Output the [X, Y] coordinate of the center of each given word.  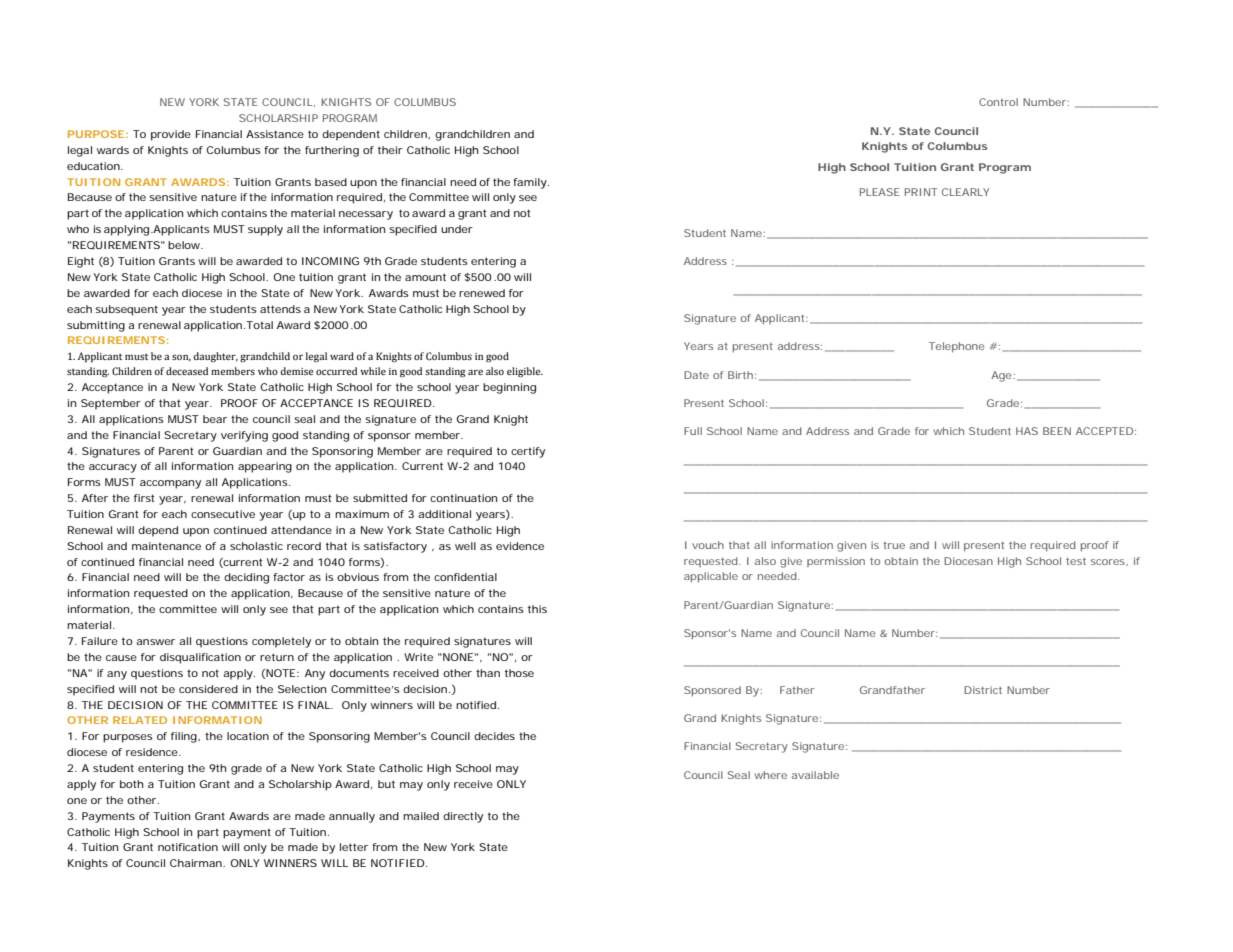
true [894, 545]
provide [171, 135]
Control [998, 102]
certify [528, 452]
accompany [170, 484]
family [530, 183]
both [131, 784]
